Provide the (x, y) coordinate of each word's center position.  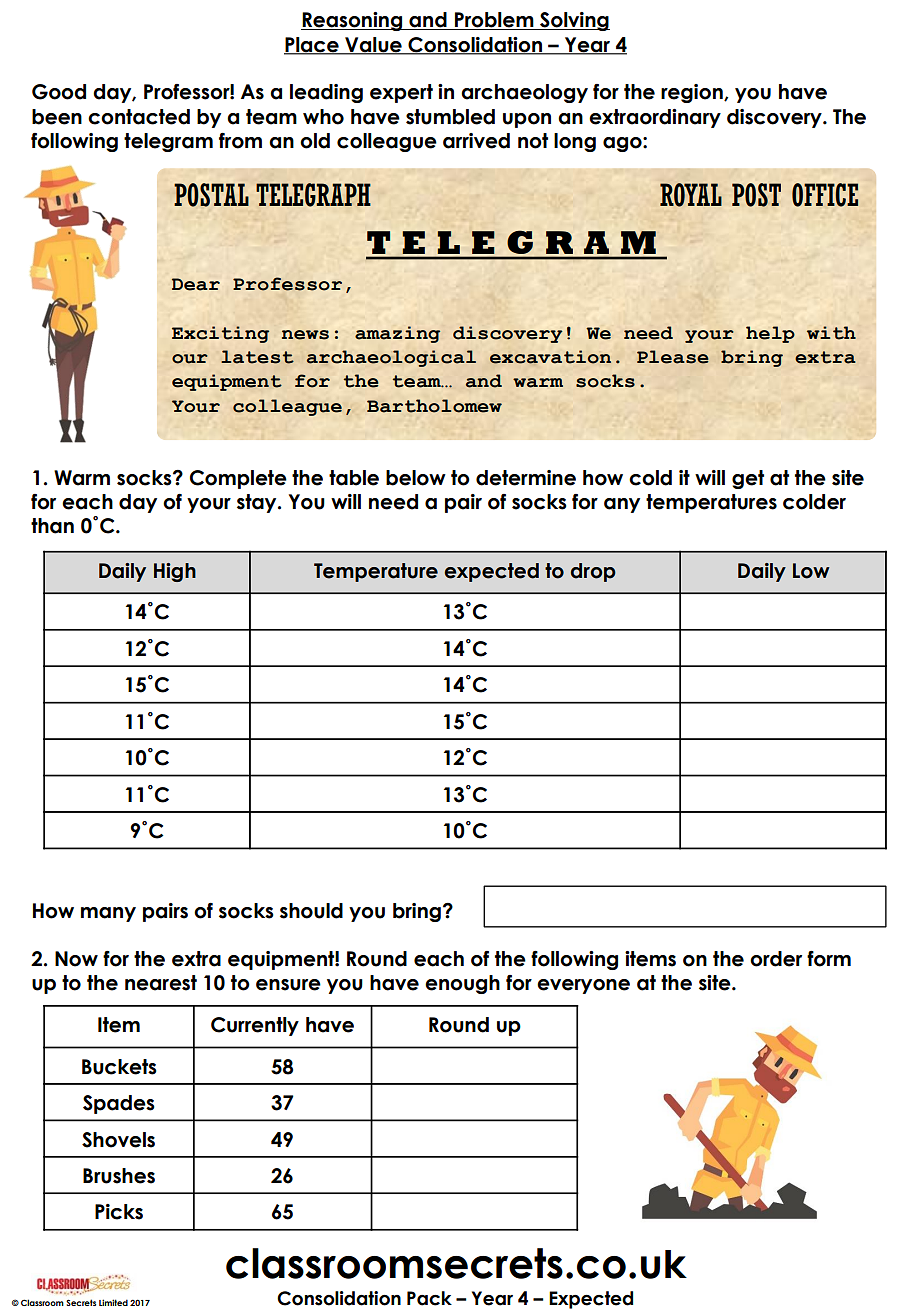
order (776, 959)
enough (462, 984)
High (175, 572)
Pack (429, 1298)
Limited (113, 1302)
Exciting (220, 334)
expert (401, 93)
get (748, 479)
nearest (161, 983)
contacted (139, 117)
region (693, 93)
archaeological (391, 358)
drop (593, 572)
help (770, 334)
